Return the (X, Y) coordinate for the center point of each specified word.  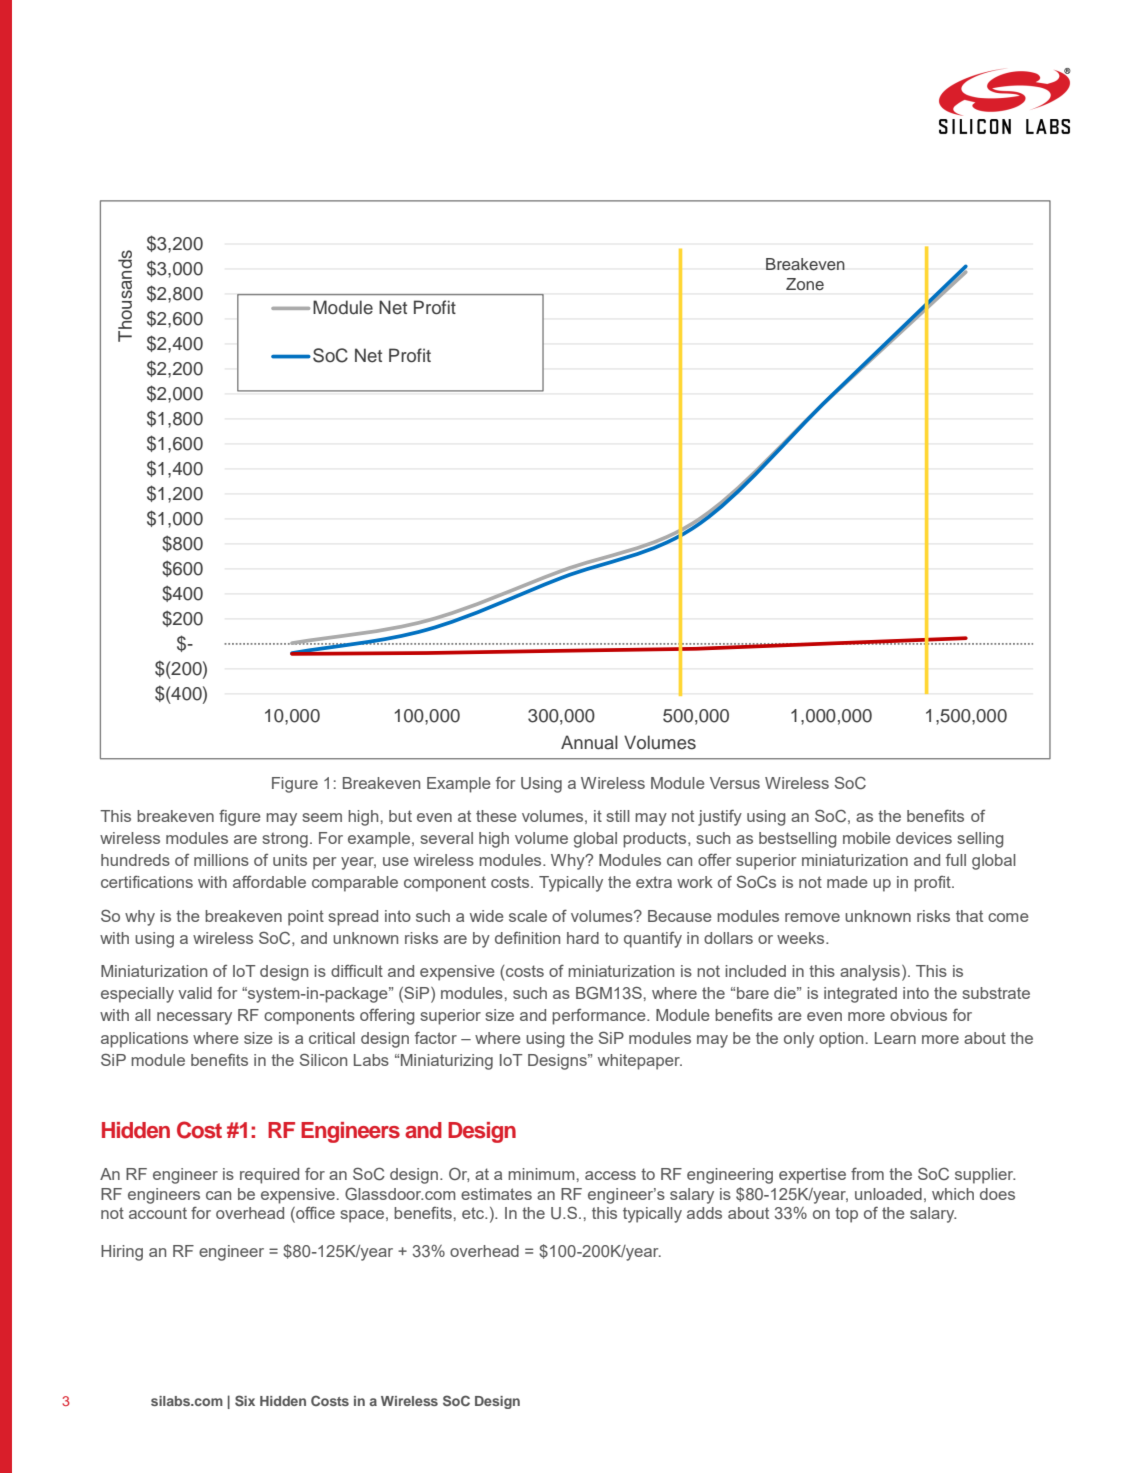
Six (245, 1400)
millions (221, 860)
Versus (735, 783)
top (846, 1215)
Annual (589, 742)
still (618, 816)
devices (924, 838)
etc (474, 1213)
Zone (805, 284)
